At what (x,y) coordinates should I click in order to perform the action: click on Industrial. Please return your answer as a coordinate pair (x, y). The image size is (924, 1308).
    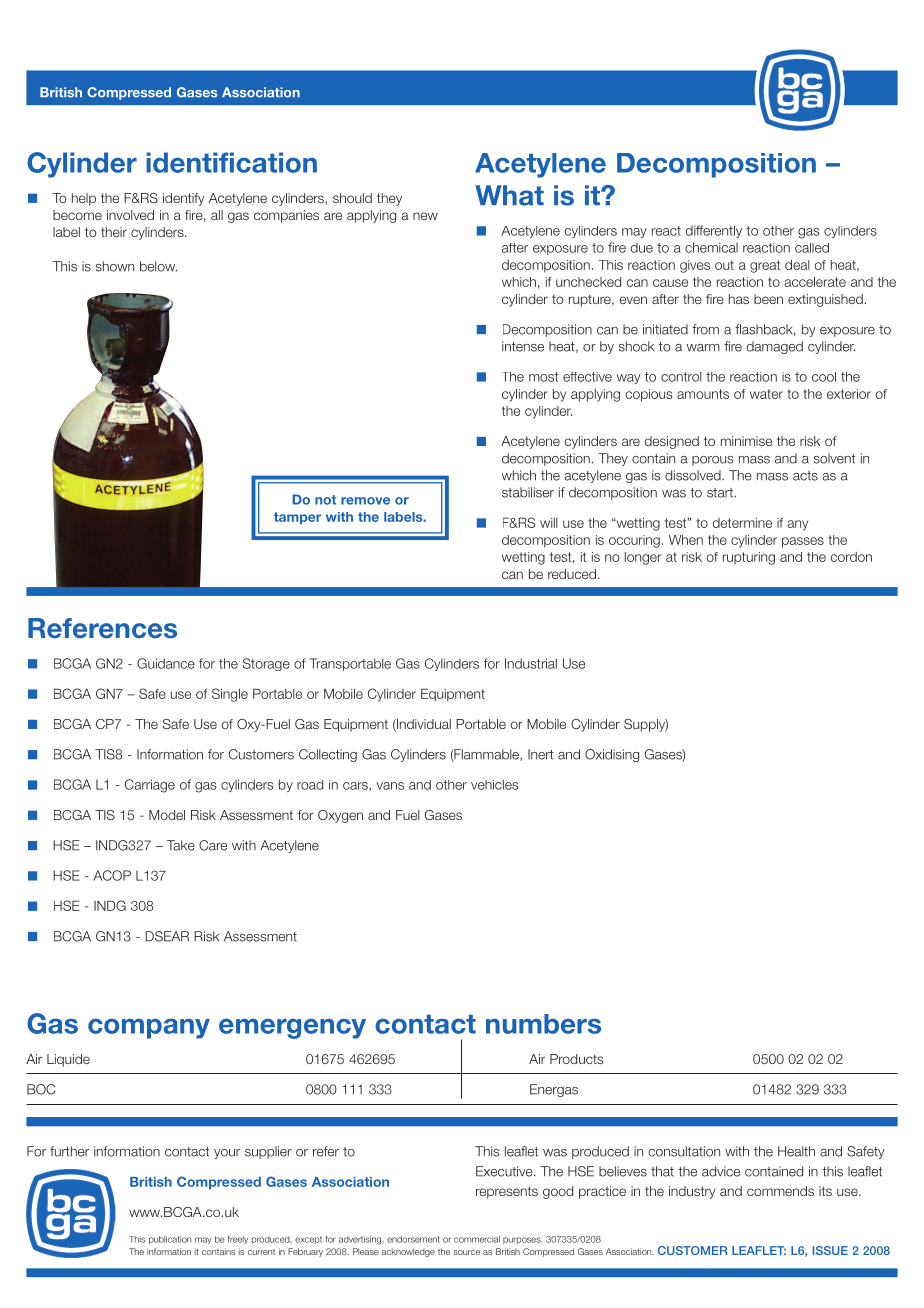
    Looking at the image, I should click on (531, 663).
